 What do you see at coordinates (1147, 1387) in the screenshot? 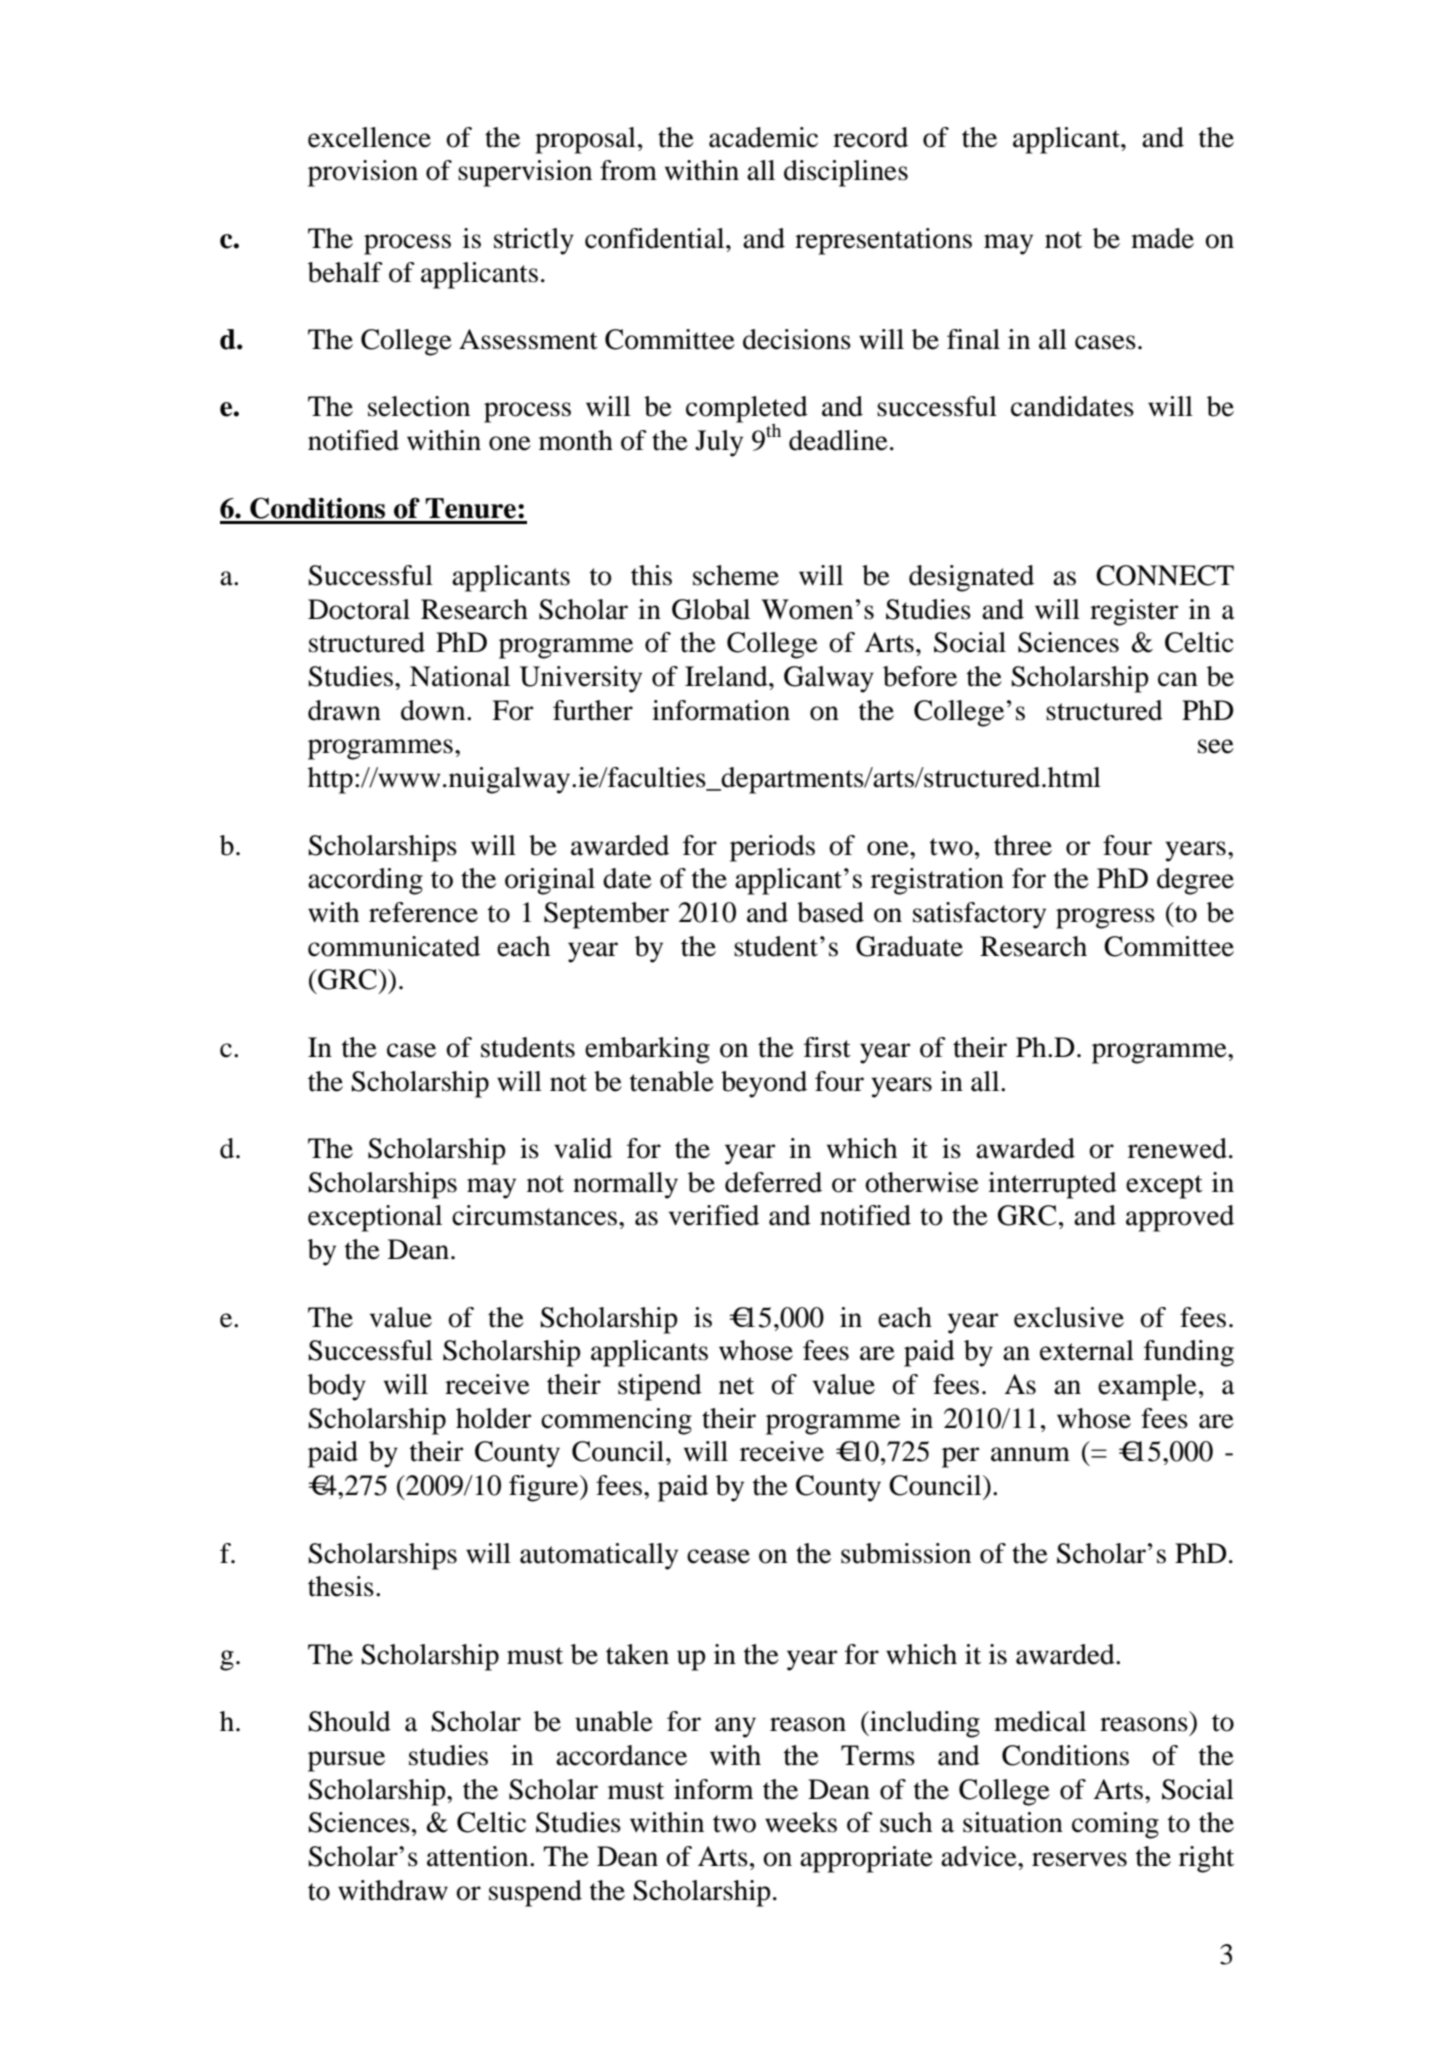
I see `example` at bounding box center [1147, 1387].
